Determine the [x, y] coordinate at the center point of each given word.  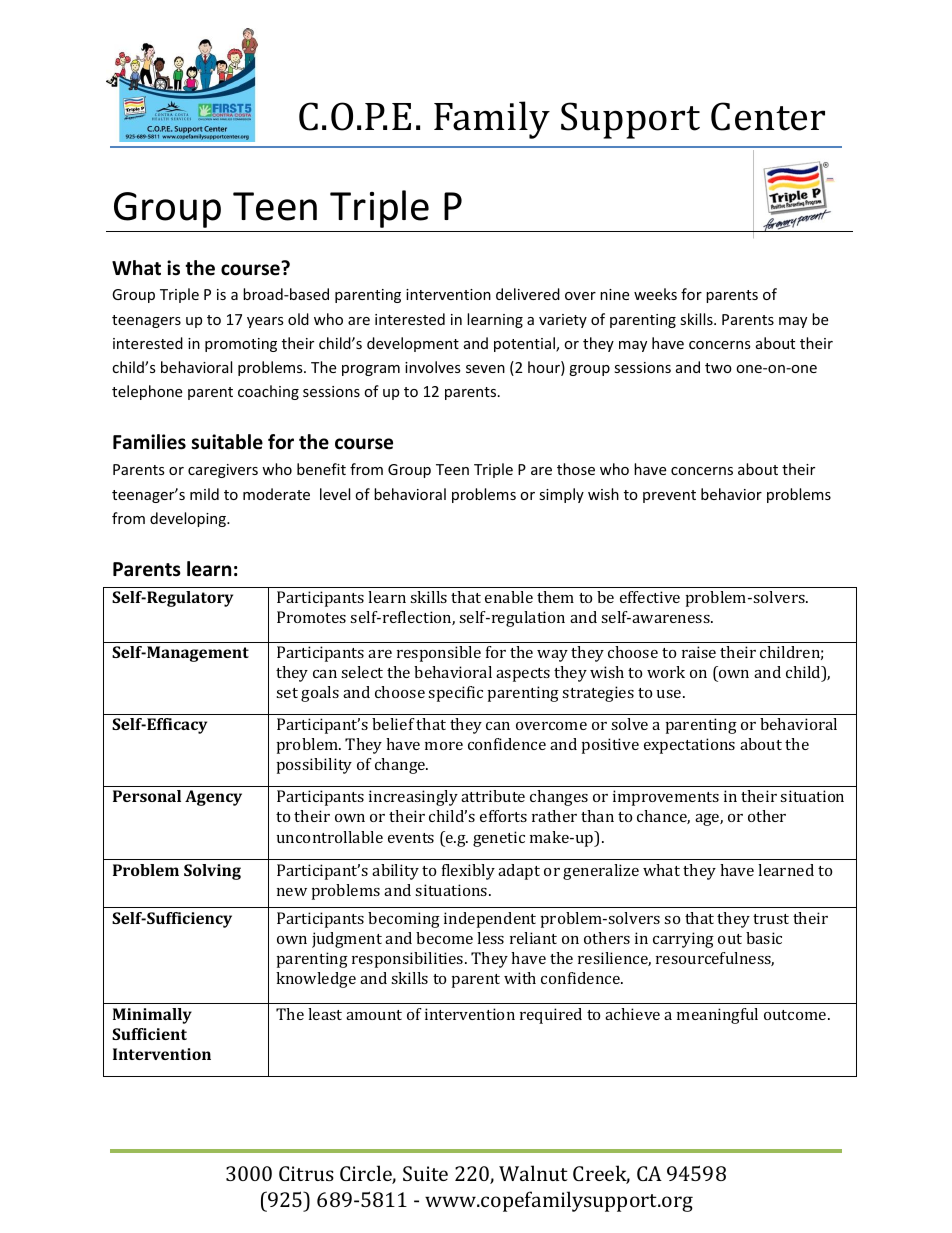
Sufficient [149, 1034]
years [265, 322]
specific [455, 694]
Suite [425, 1173]
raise [699, 652]
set [287, 693]
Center [768, 116]
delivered [528, 294]
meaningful [717, 1016]
